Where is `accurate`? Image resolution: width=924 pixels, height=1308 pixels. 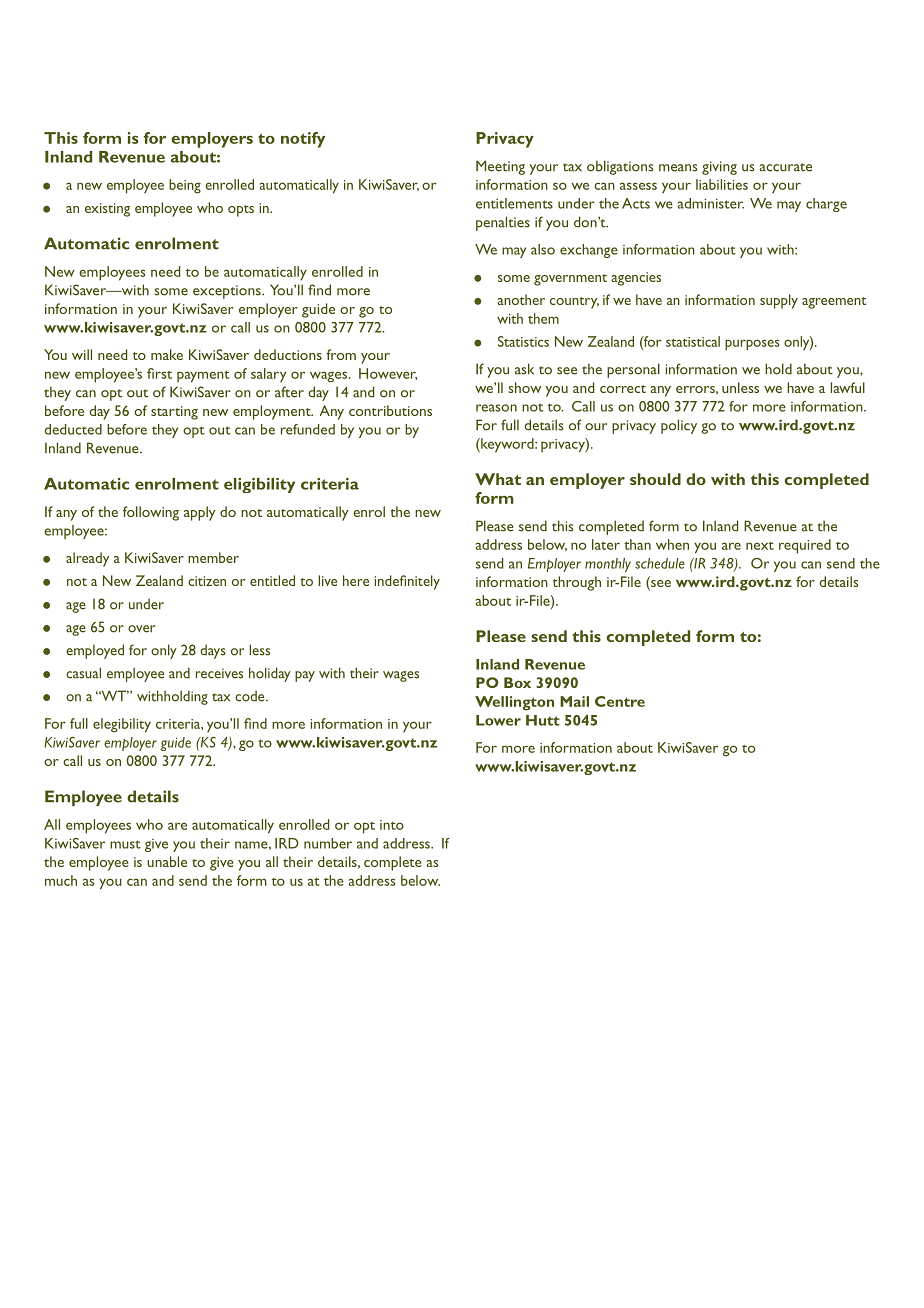
accurate is located at coordinates (785, 167).
